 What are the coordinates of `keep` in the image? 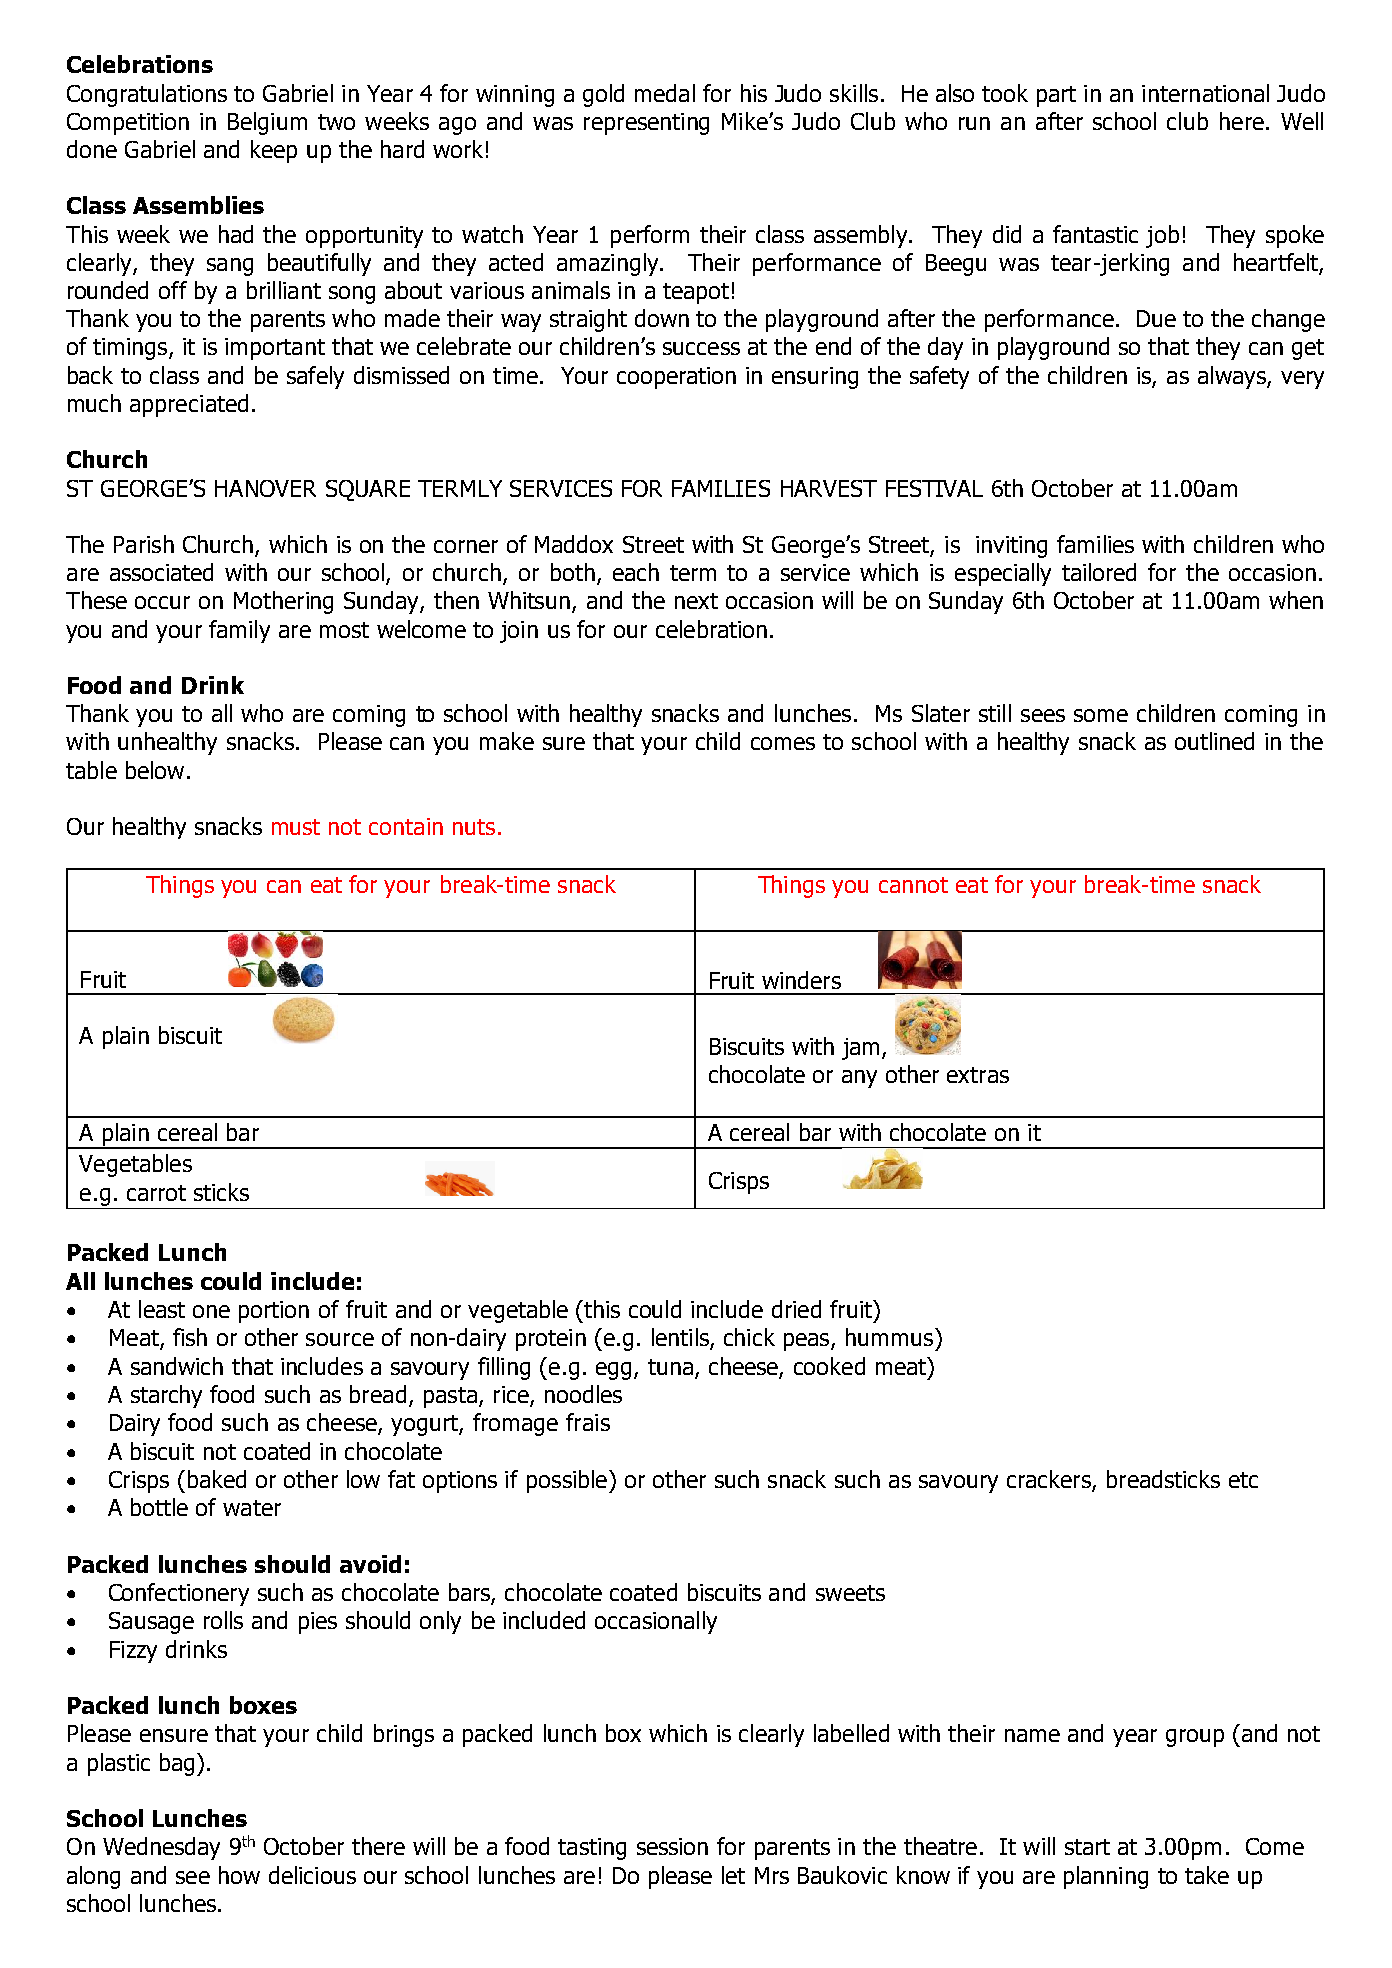 It's located at (274, 151).
